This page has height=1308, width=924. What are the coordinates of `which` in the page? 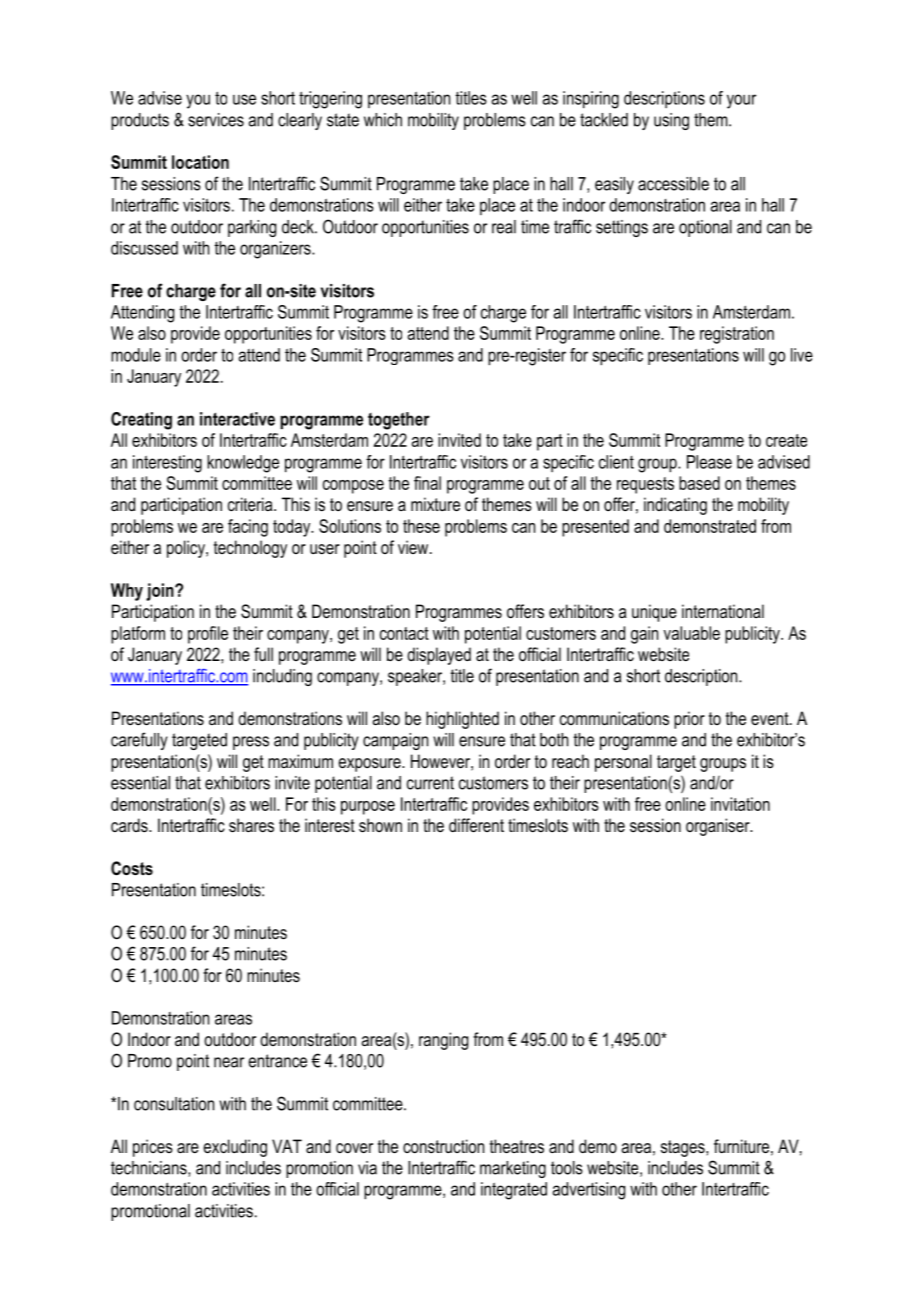 It's located at (383, 120).
